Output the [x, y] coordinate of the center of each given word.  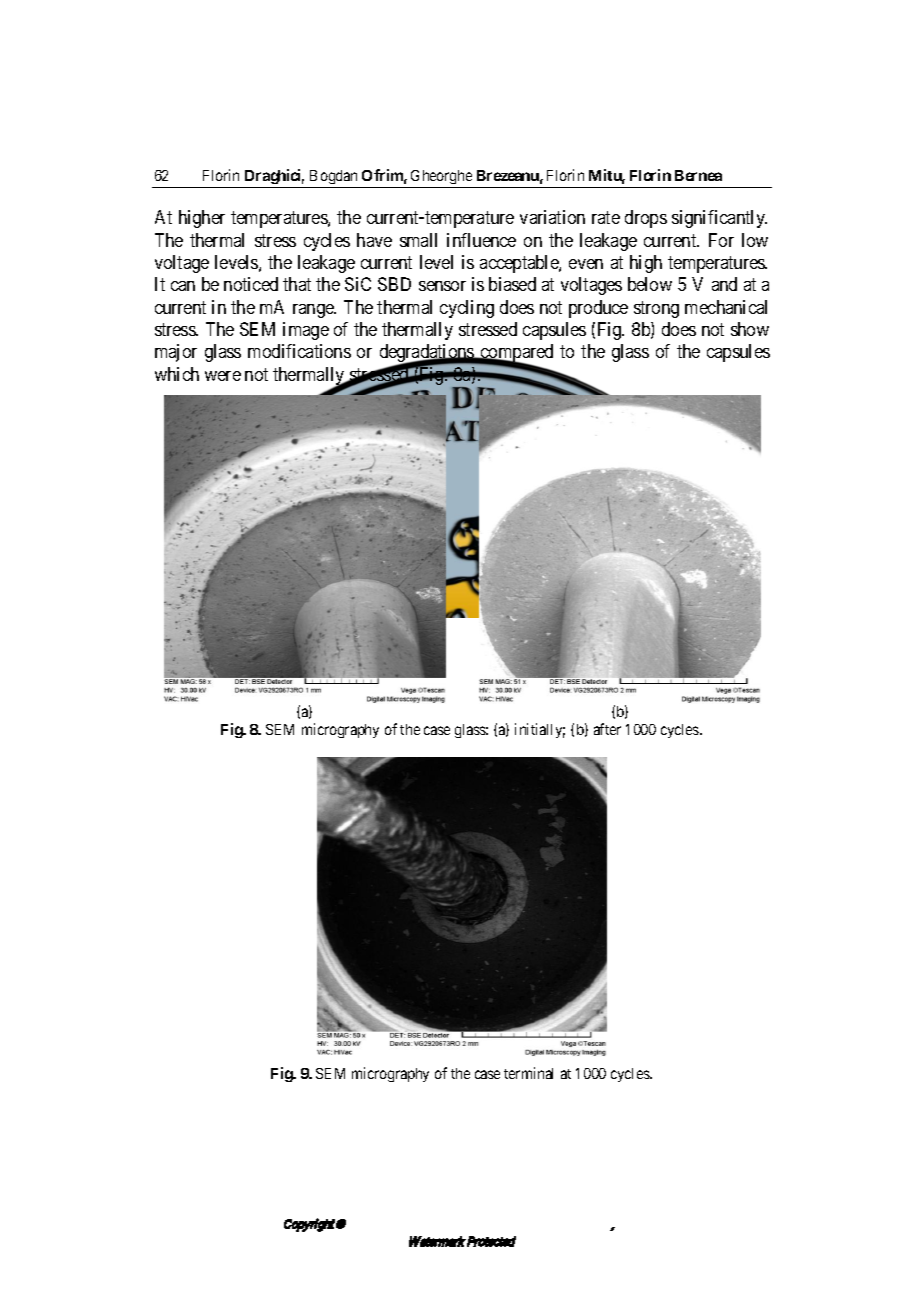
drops [646, 219]
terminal [528, 1073]
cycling [467, 309]
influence [481, 240]
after [607, 729]
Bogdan [334, 179]
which [177, 374]
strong [656, 309]
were [223, 376]
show [750, 329]
